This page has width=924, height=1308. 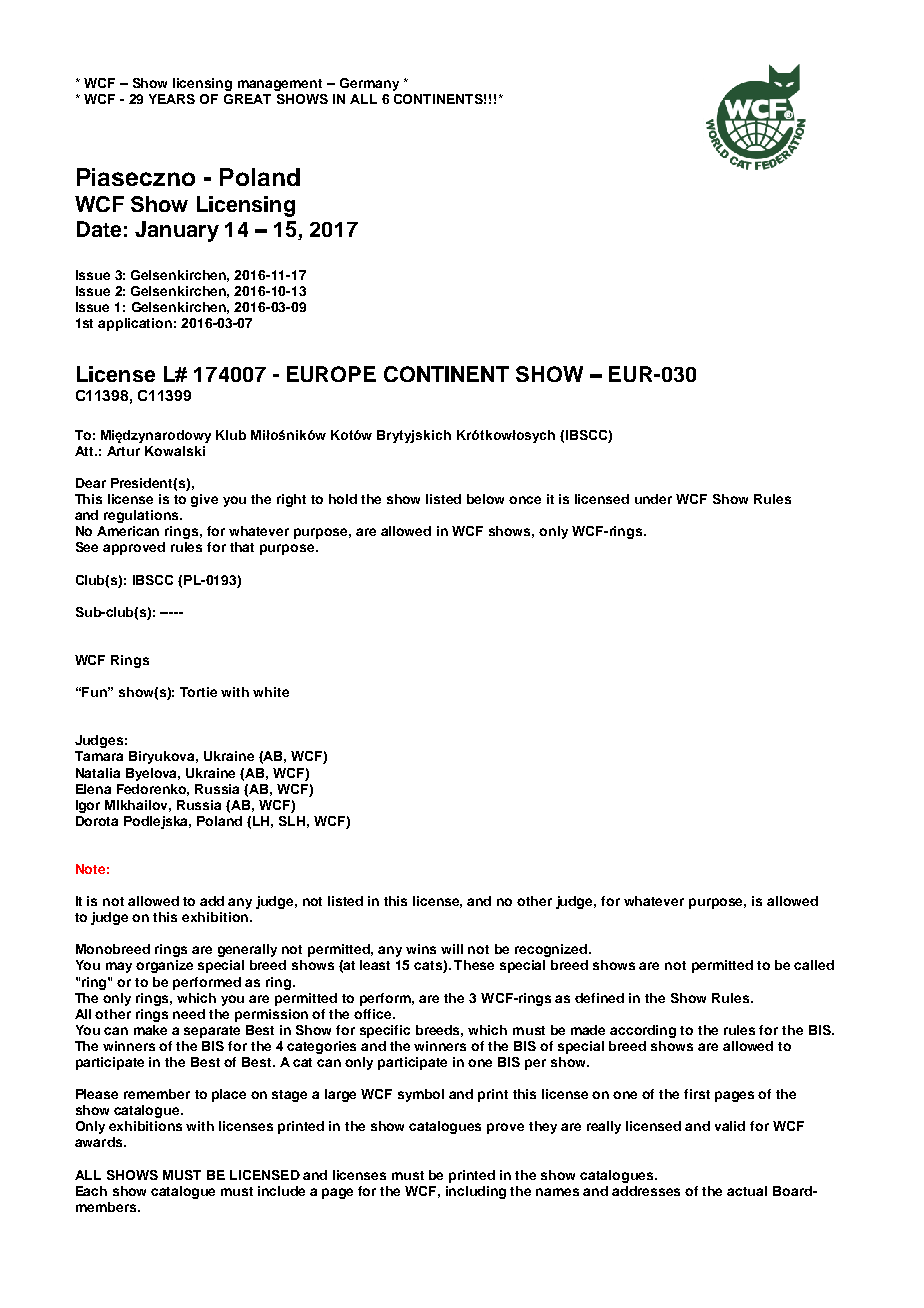 I want to click on Germany, so click(x=369, y=84).
